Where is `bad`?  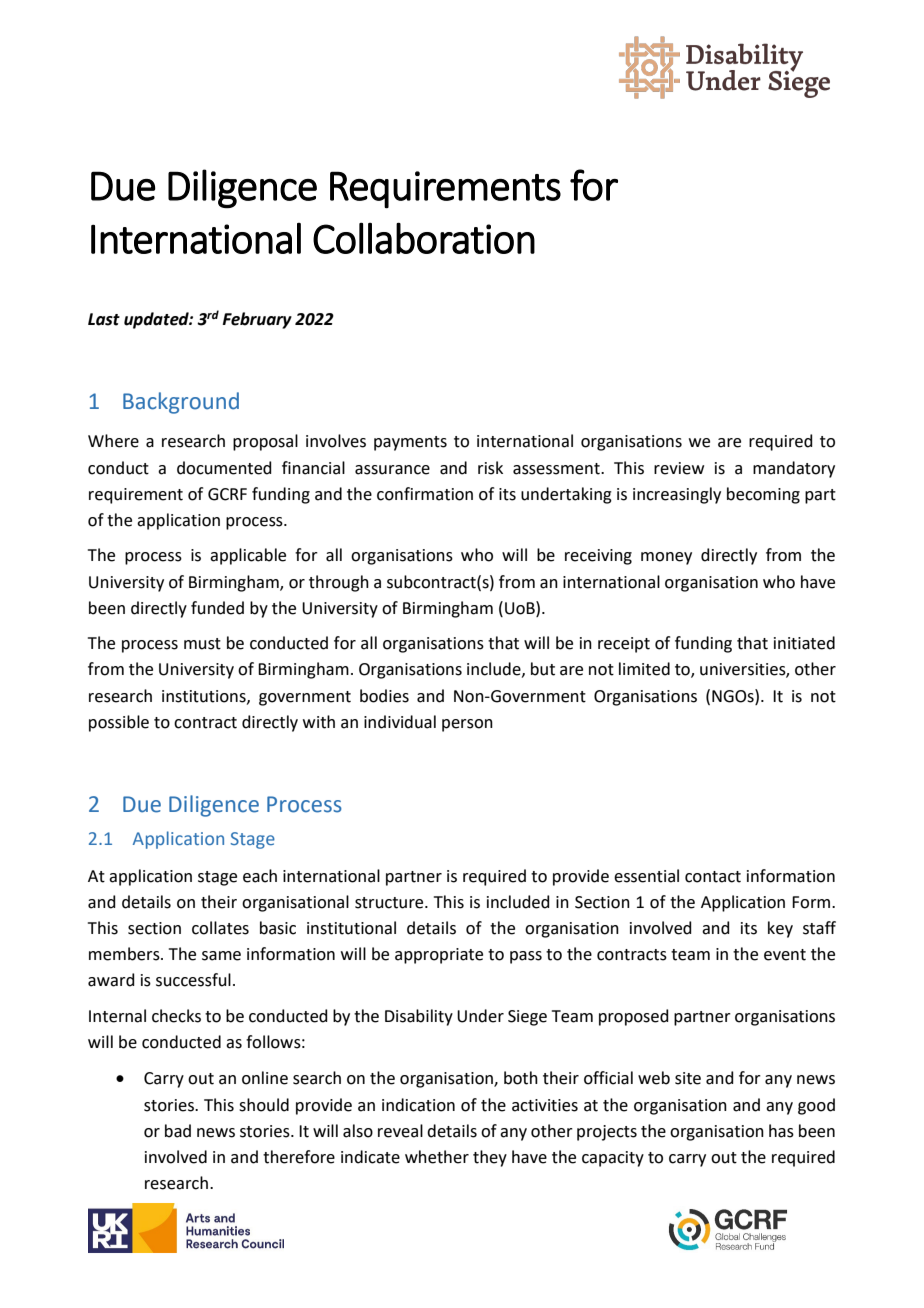 bad is located at coordinates (178, 1131).
